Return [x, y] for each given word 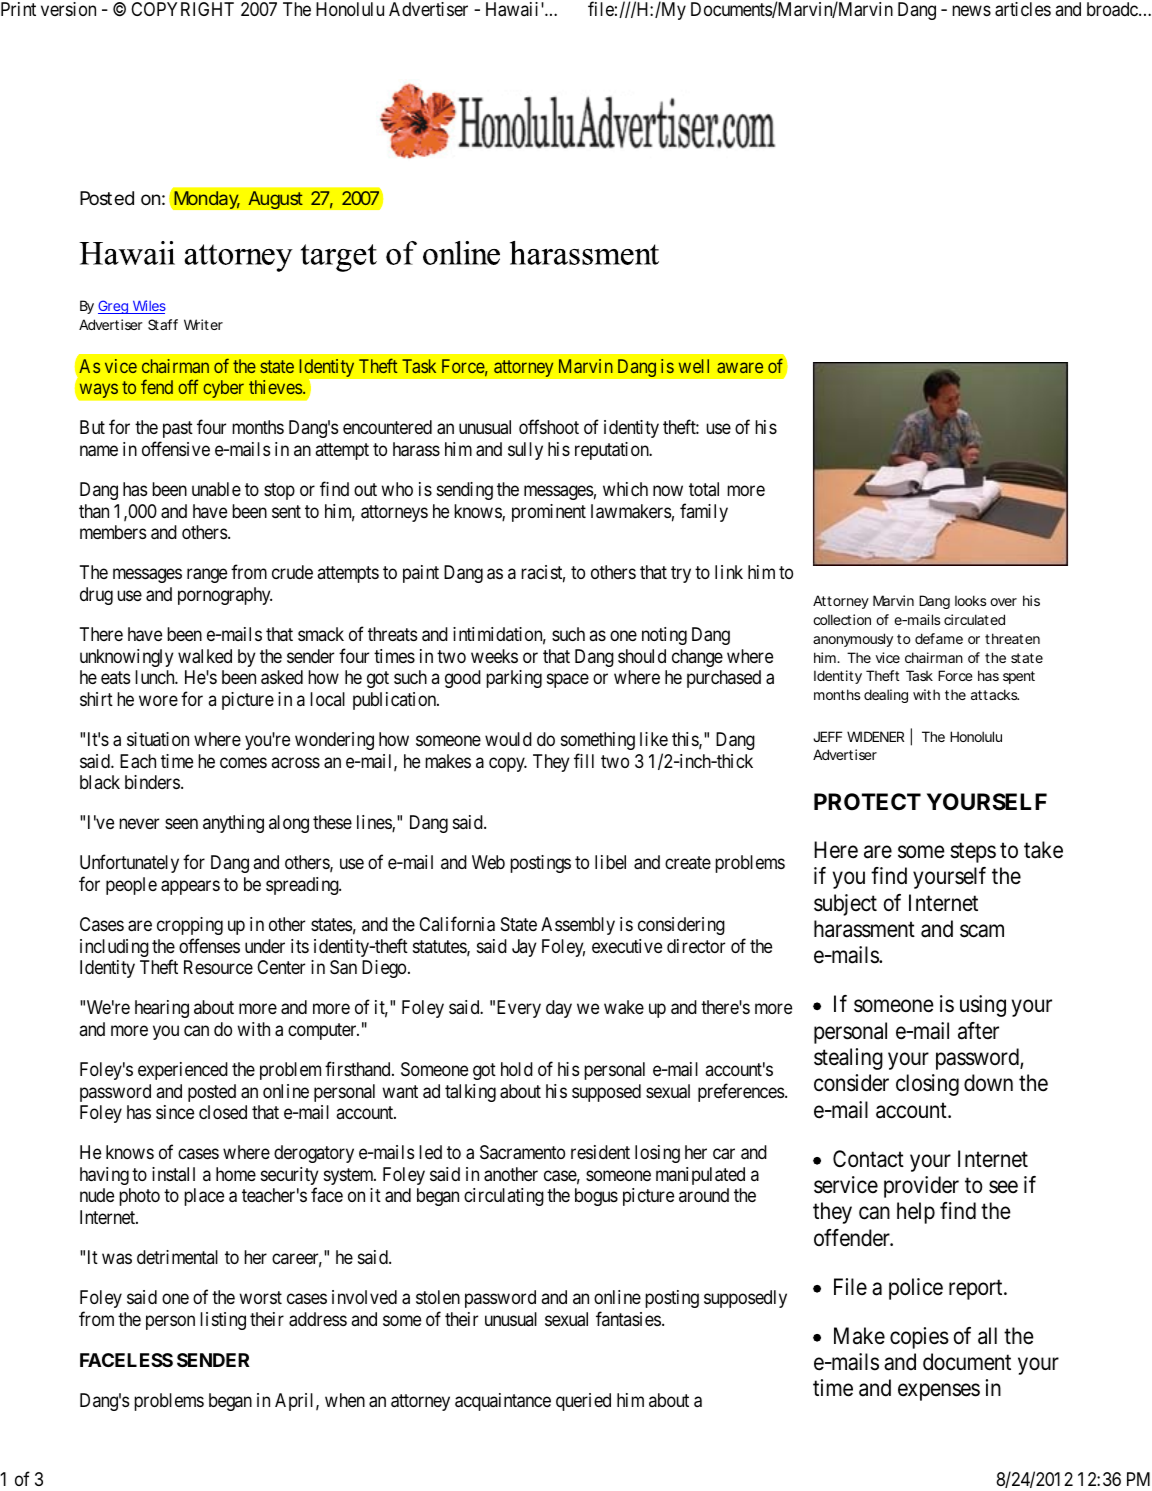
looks [970, 600]
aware [740, 367]
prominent [549, 513]
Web [488, 862]
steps [973, 853]
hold [517, 1069]
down [988, 1083]
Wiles [148, 307]
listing [223, 1321]
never [139, 824]
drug [96, 596]
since [175, 1112]
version [68, 9]
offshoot [549, 427]
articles [1023, 9]
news [971, 10]
